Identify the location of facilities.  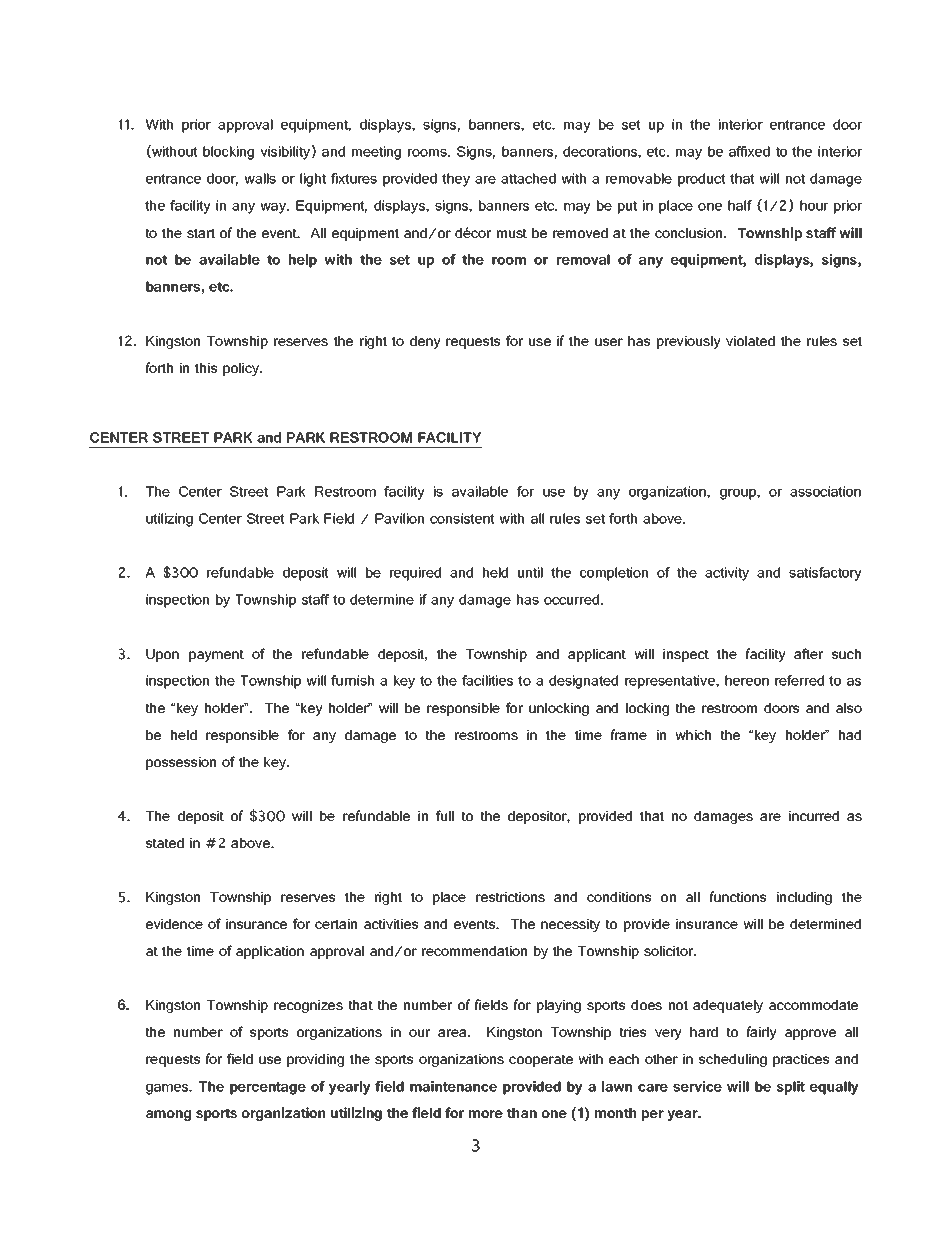
(487, 680).
